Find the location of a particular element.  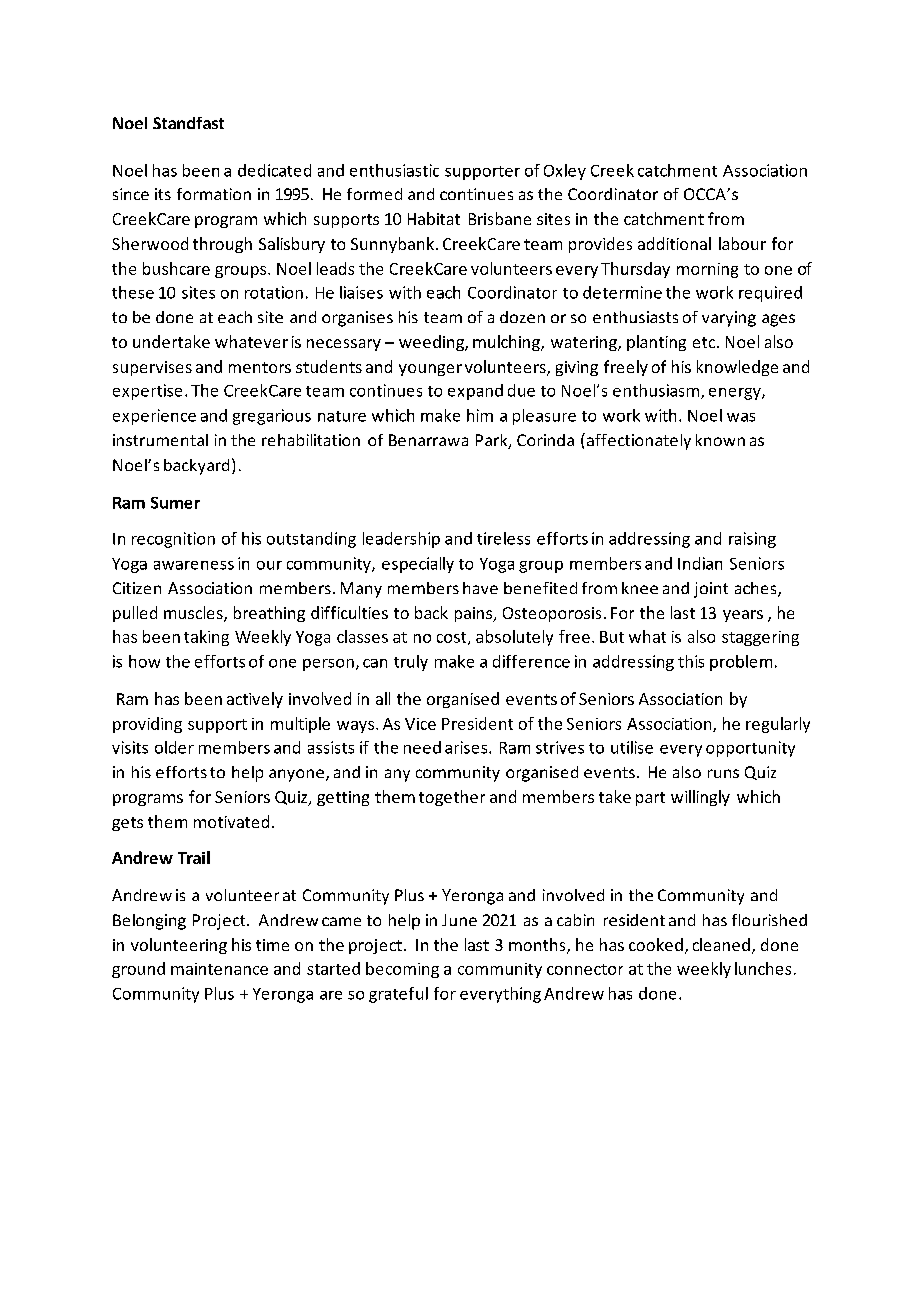

Habitat is located at coordinates (434, 218).
